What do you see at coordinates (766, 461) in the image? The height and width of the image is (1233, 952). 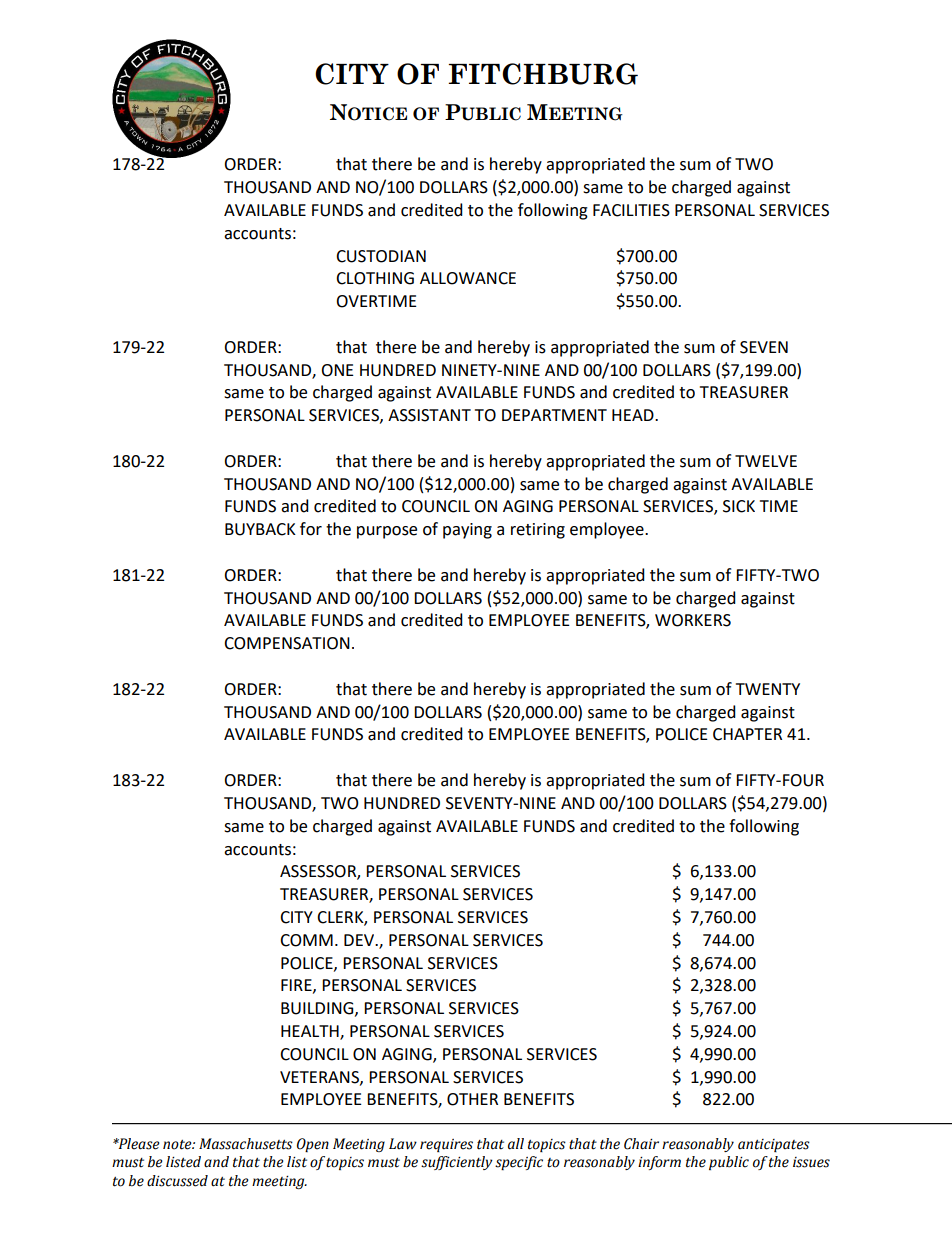 I see `TWELVE` at bounding box center [766, 461].
